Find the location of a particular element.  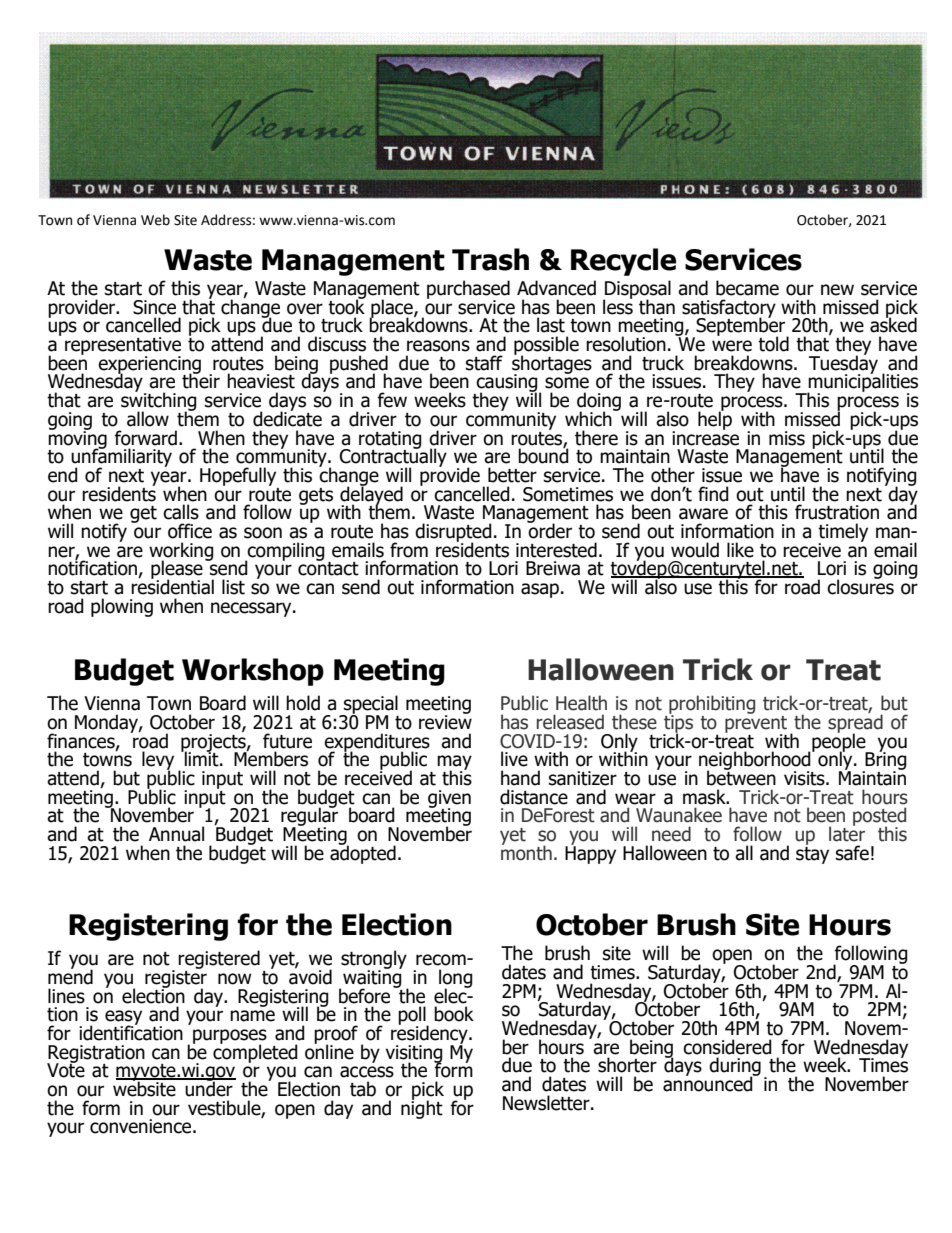

during is located at coordinates (735, 1068).
